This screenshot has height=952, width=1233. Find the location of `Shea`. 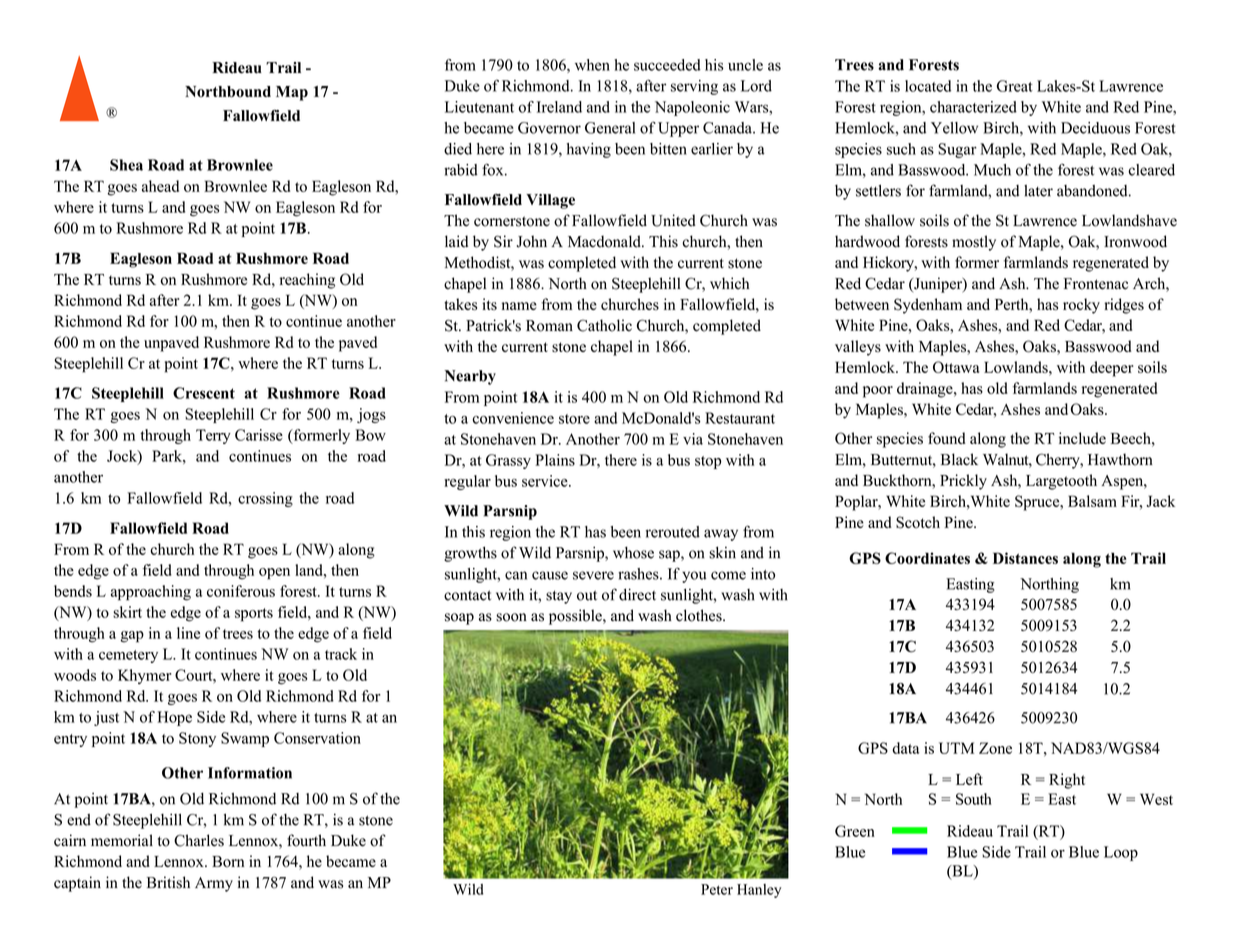

Shea is located at coordinates (126, 165).
